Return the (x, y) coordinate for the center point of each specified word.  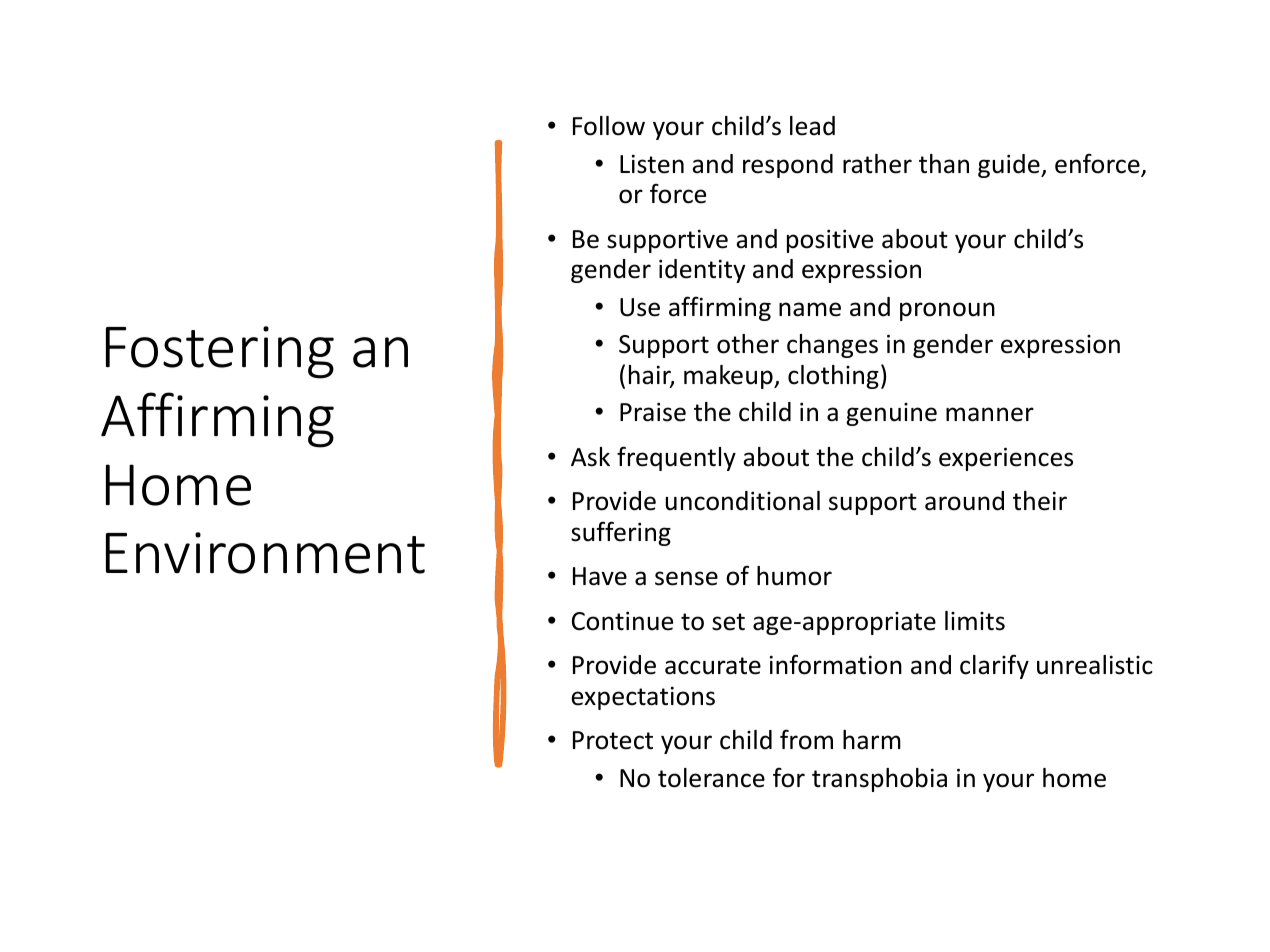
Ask (590, 457)
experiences (1006, 459)
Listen (652, 164)
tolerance (711, 778)
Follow (609, 126)
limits (975, 621)
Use (640, 307)
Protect (613, 740)
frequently (676, 458)
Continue (622, 621)
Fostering (220, 352)
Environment (265, 553)
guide (1010, 166)
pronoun (947, 311)
